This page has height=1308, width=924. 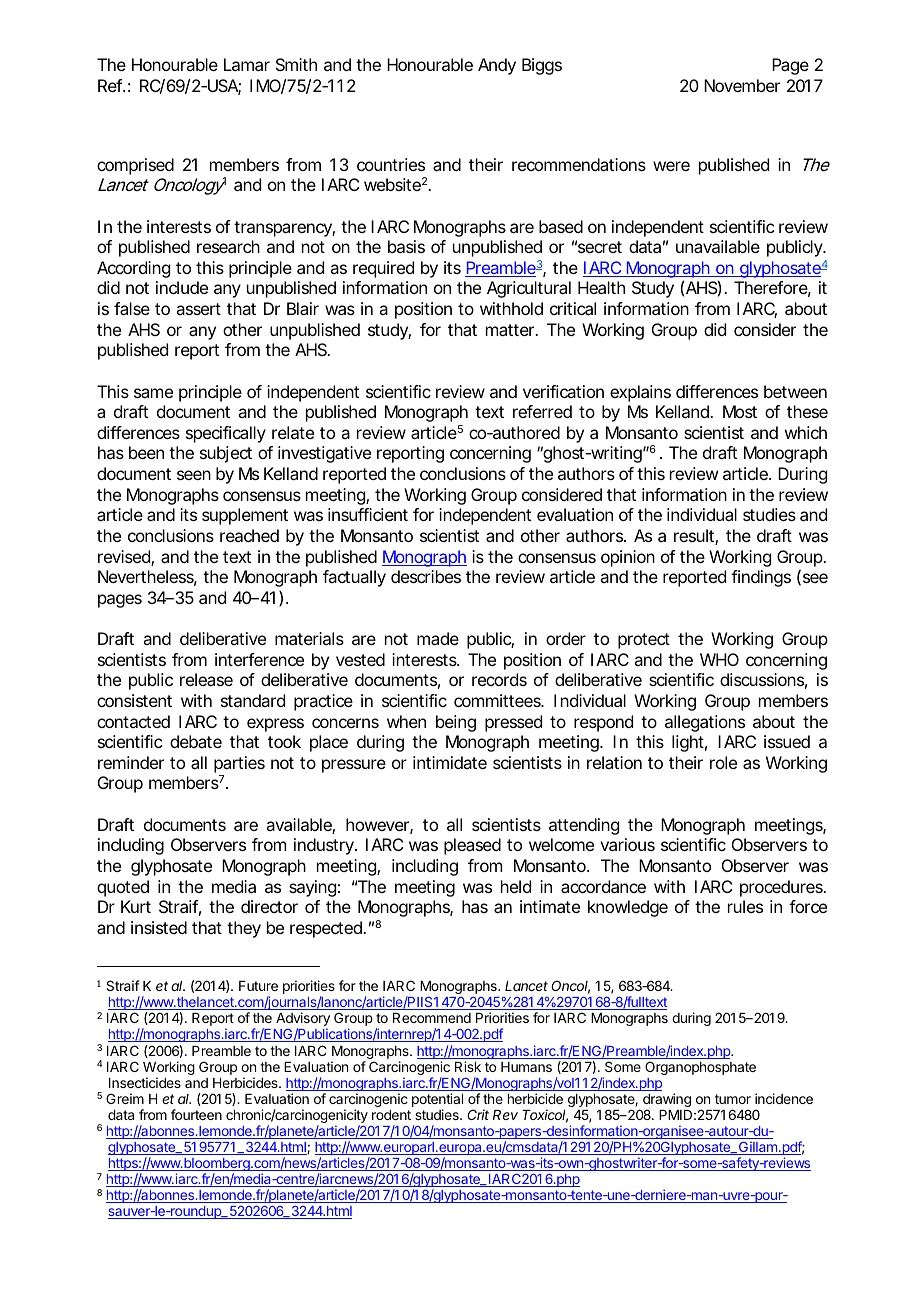 I want to click on describes, so click(x=426, y=576).
